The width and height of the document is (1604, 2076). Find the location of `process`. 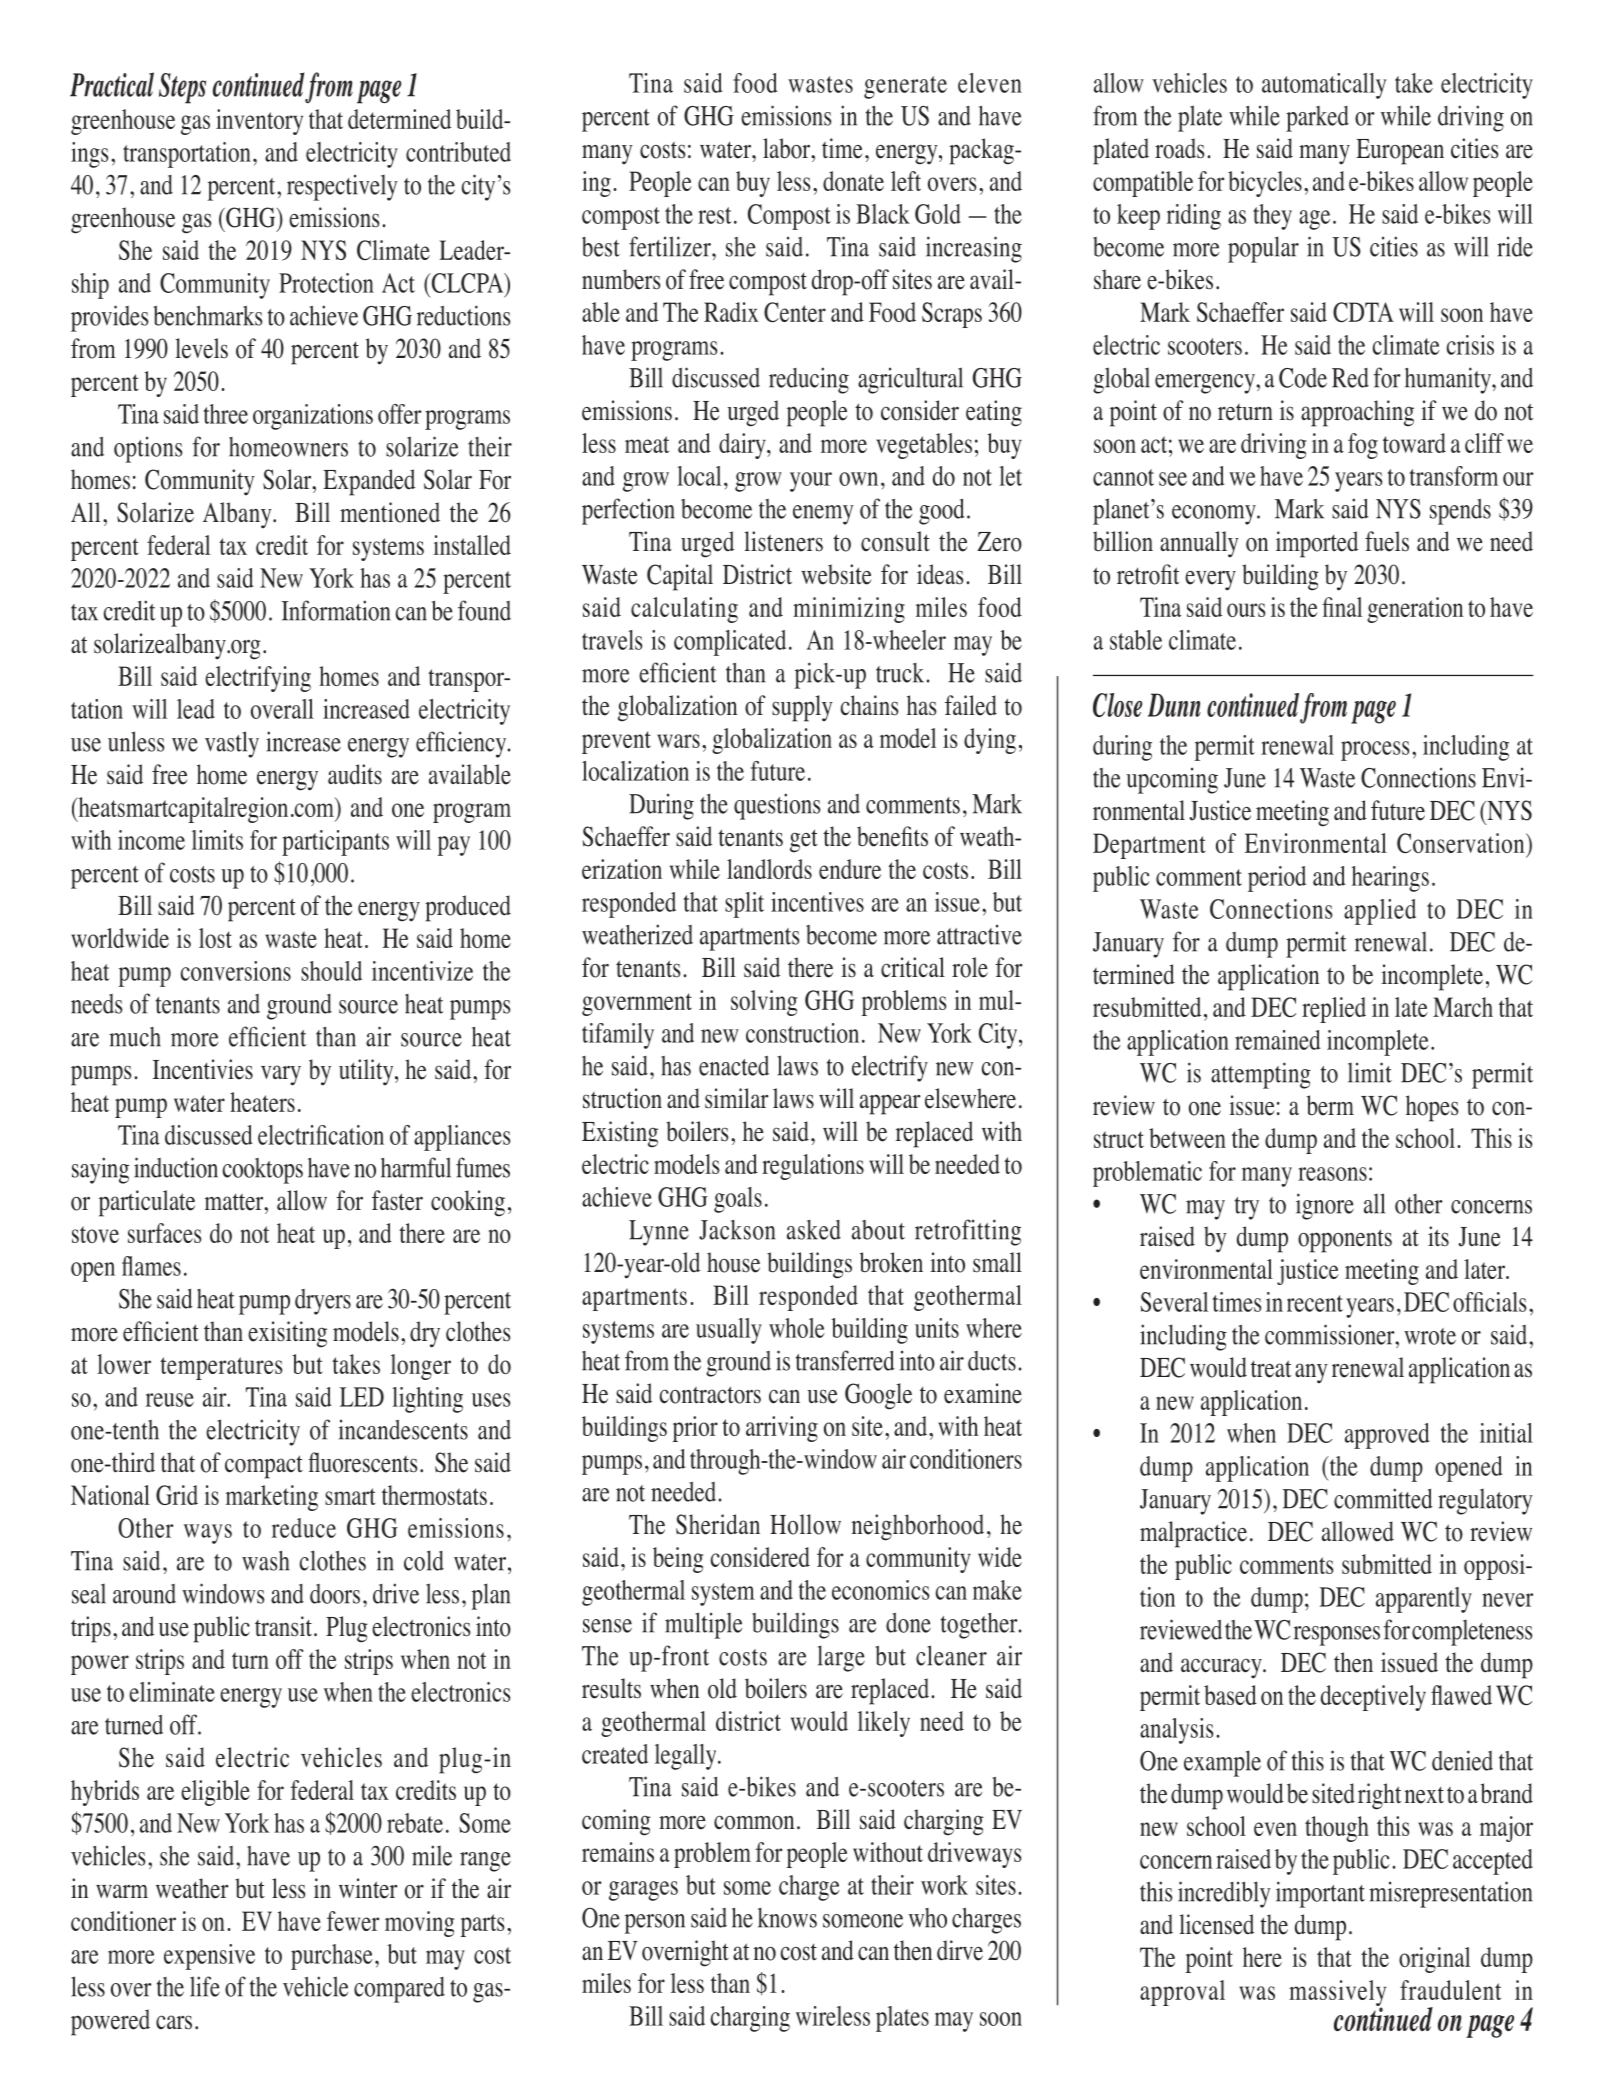

process is located at coordinates (1375, 751).
